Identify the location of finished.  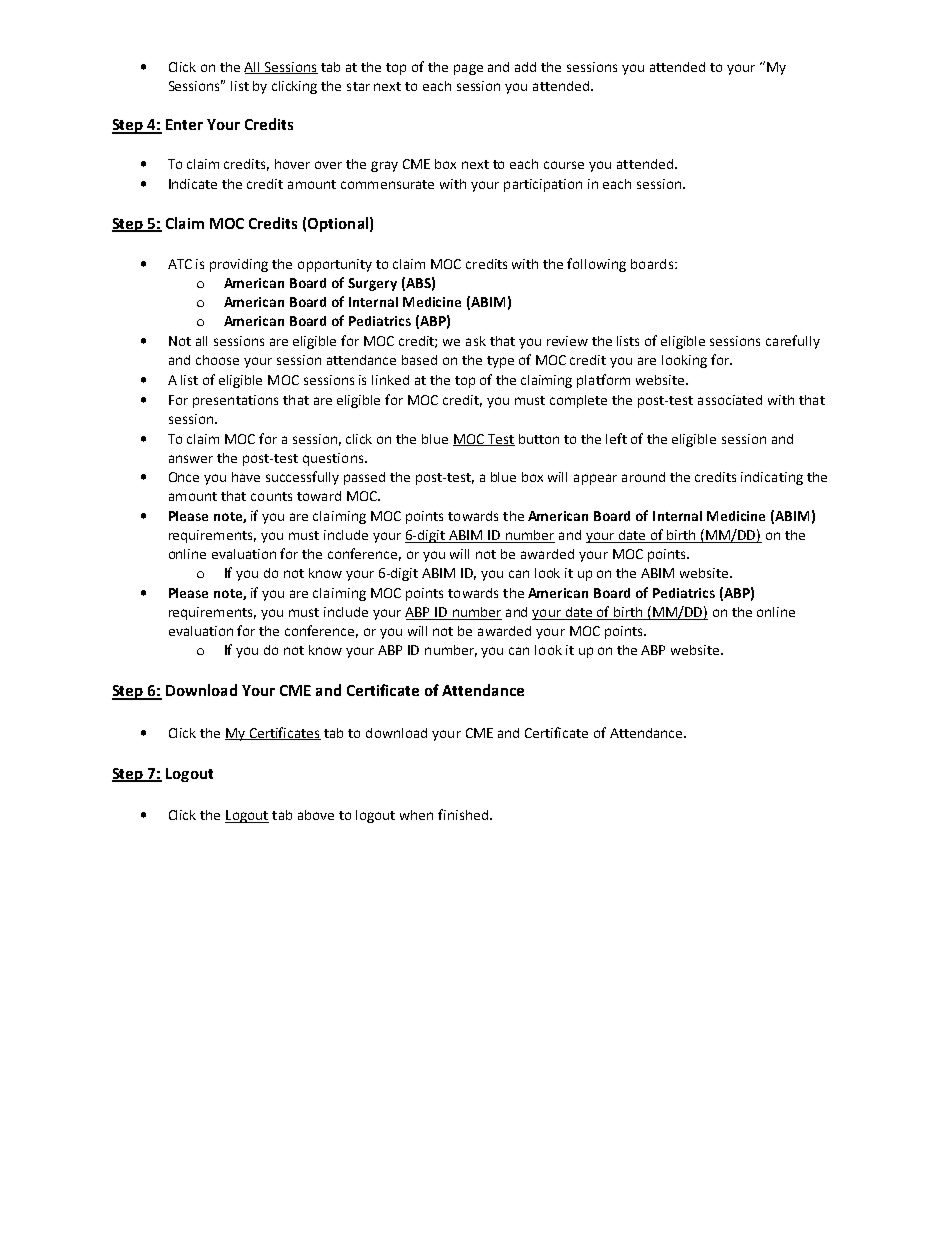
(463, 814).
